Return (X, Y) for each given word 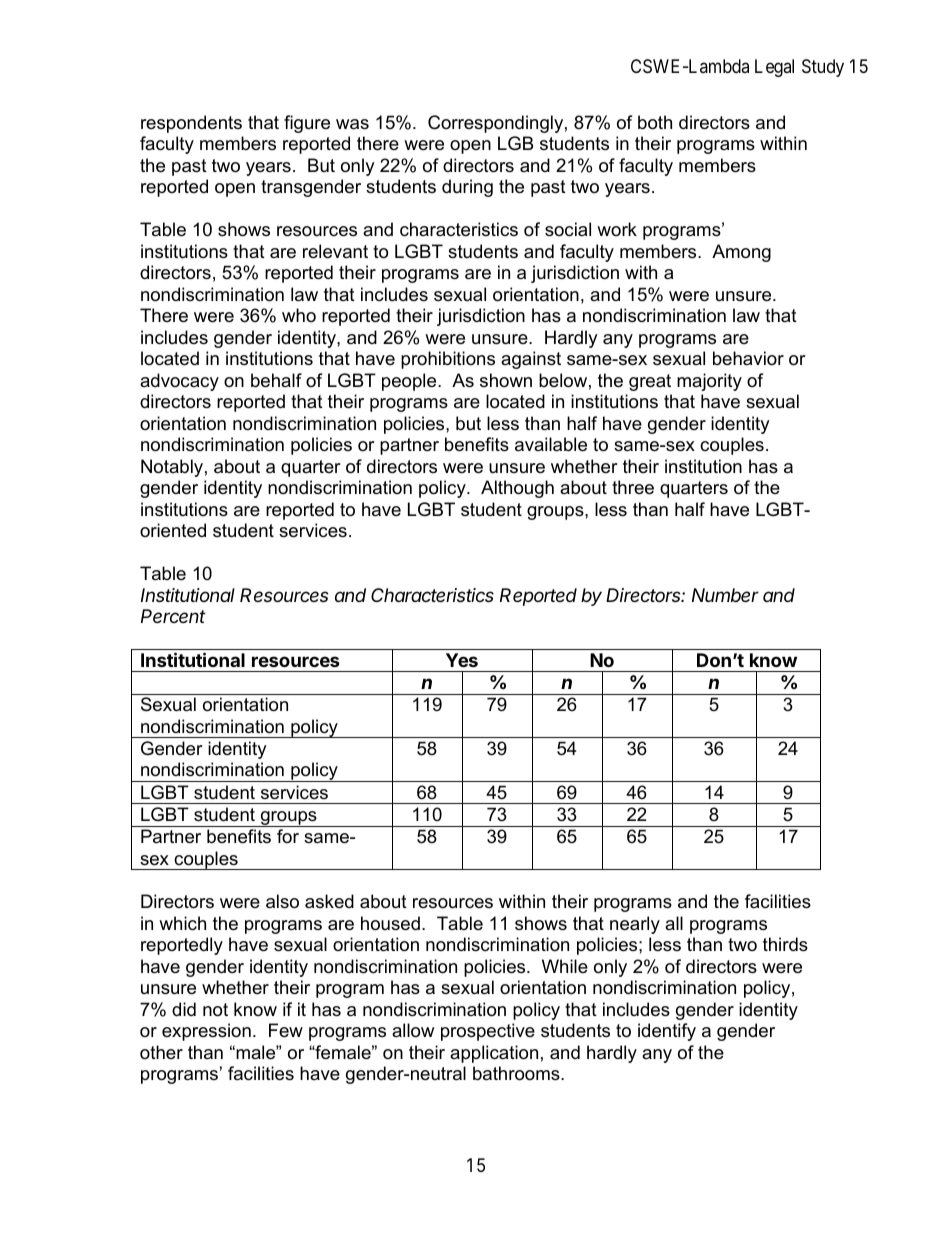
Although (517, 489)
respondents (191, 124)
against (531, 360)
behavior (748, 358)
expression (206, 1032)
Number (725, 595)
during (467, 188)
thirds (785, 944)
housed (390, 923)
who (299, 315)
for (288, 836)
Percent (173, 616)
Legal (774, 68)
